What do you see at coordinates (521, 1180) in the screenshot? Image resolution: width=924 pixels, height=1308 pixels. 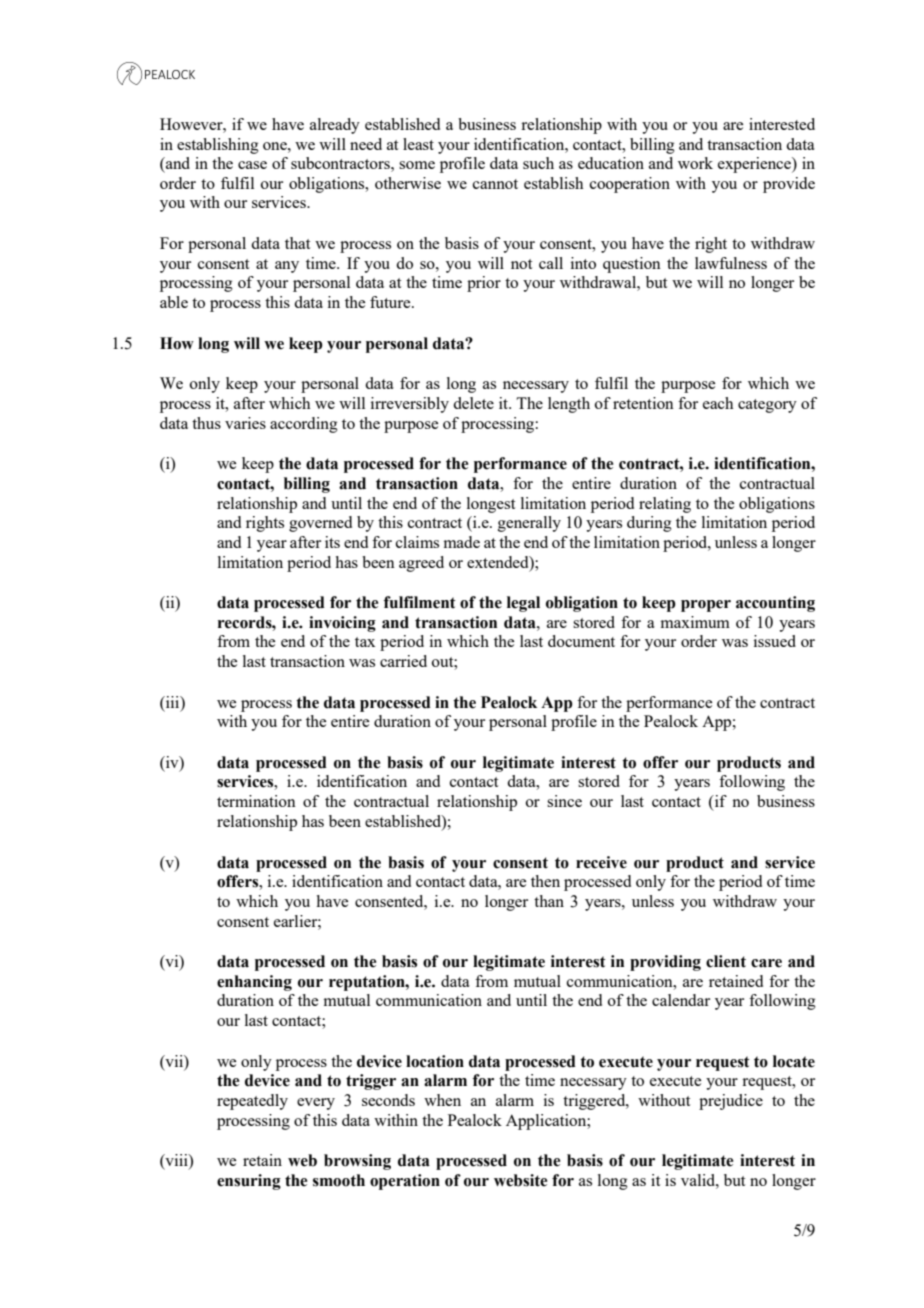 I see `website` at bounding box center [521, 1180].
